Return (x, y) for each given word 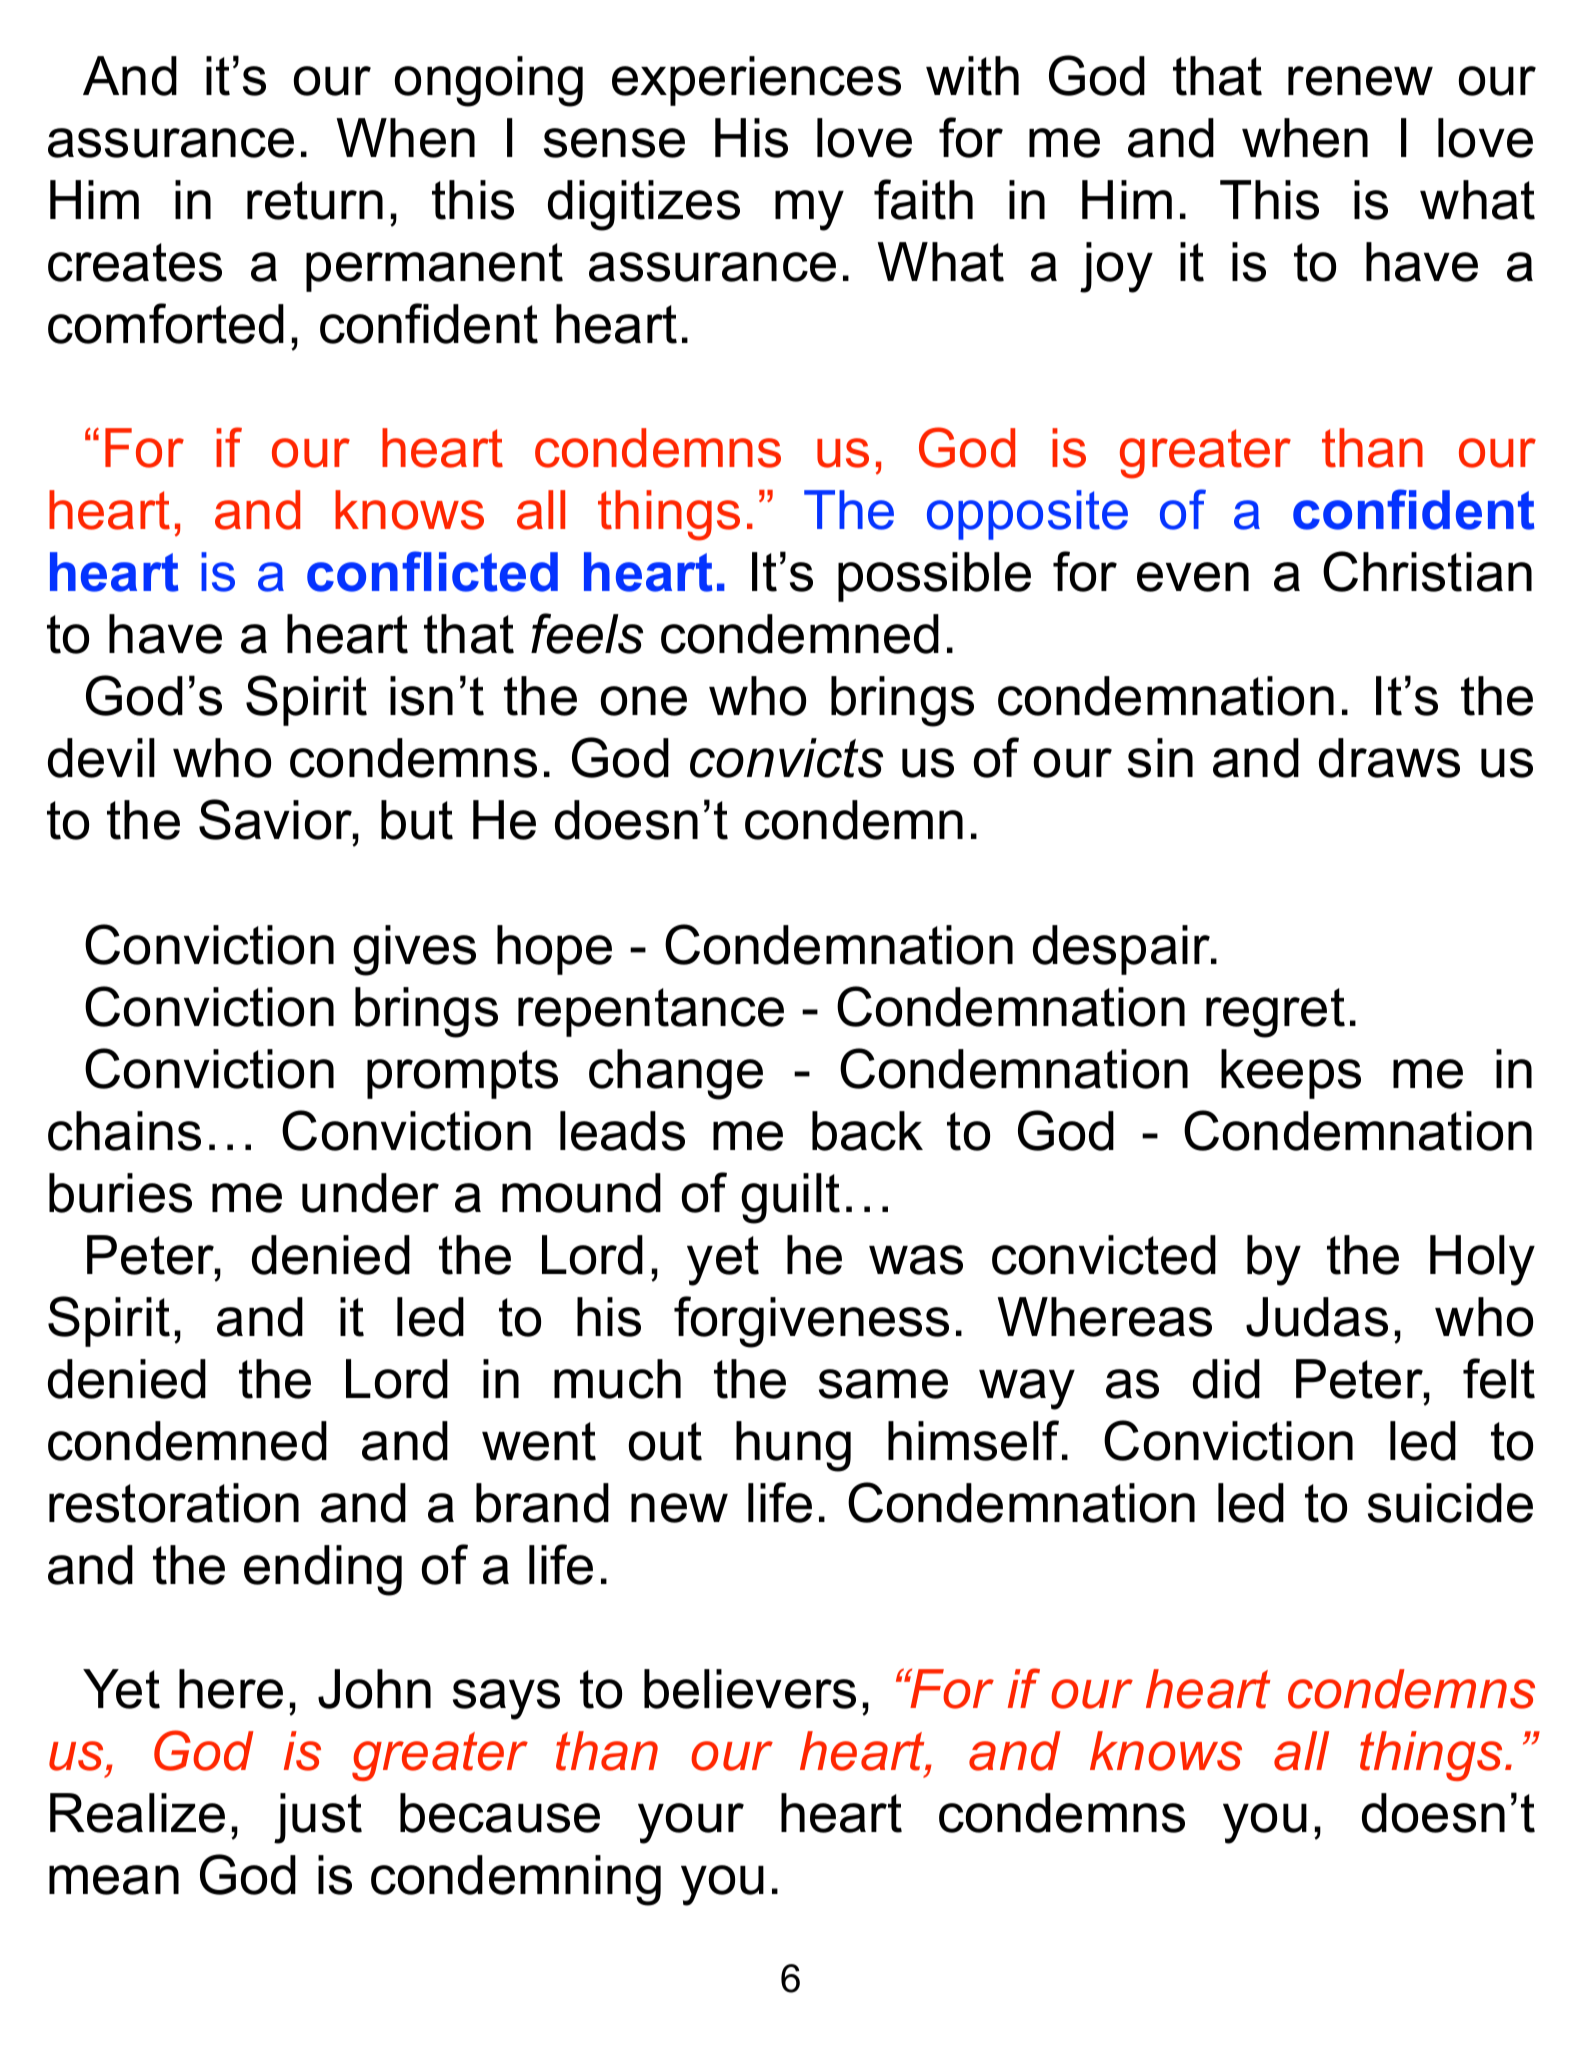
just (318, 1818)
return (315, 200)
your (691, 1823)
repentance (651, 1012)
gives (414, 950)
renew (1360, 81)
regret (1275, 1013)
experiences (756, 81)
